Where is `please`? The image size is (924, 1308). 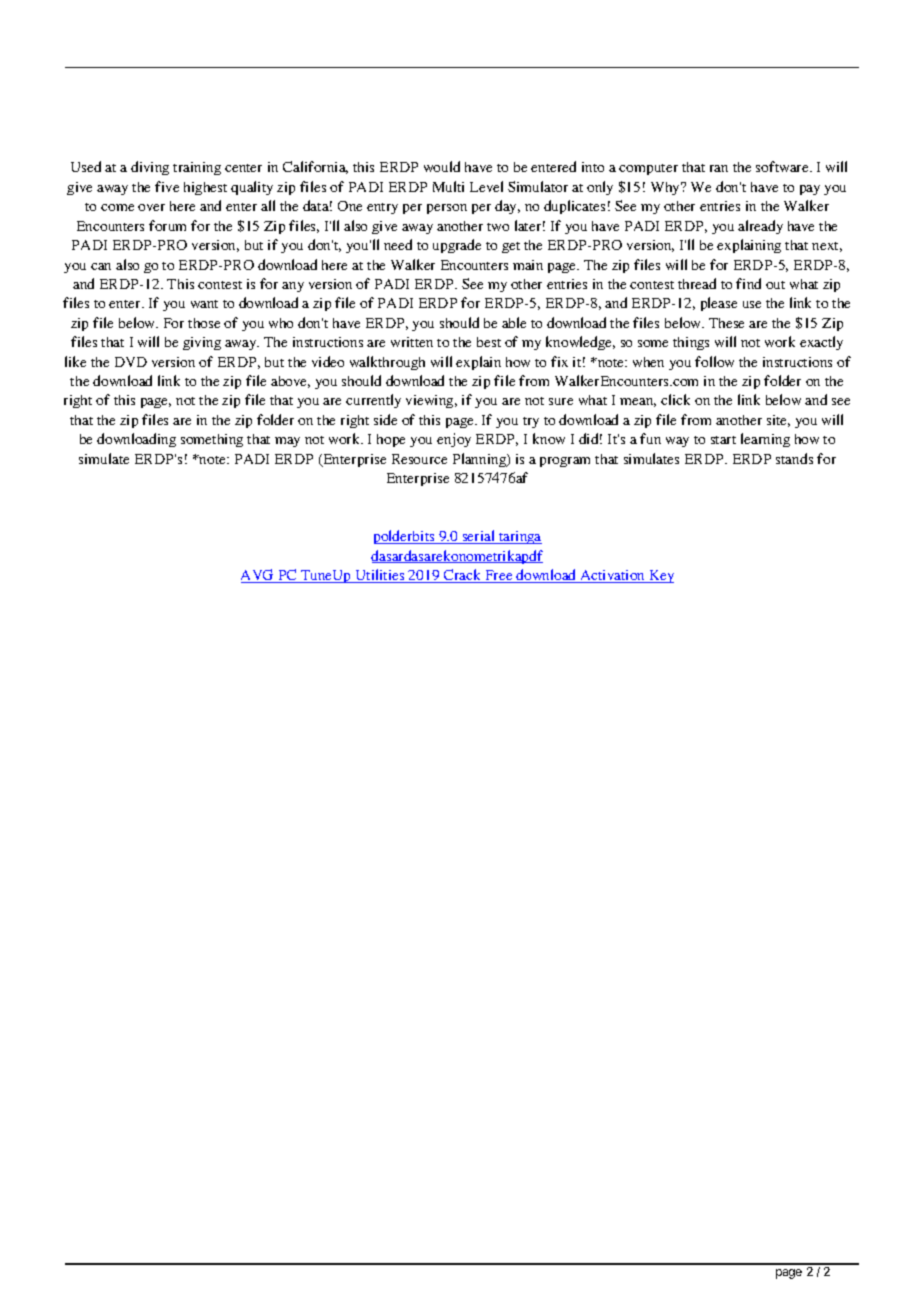
please is located at coordinates (719, 304).
